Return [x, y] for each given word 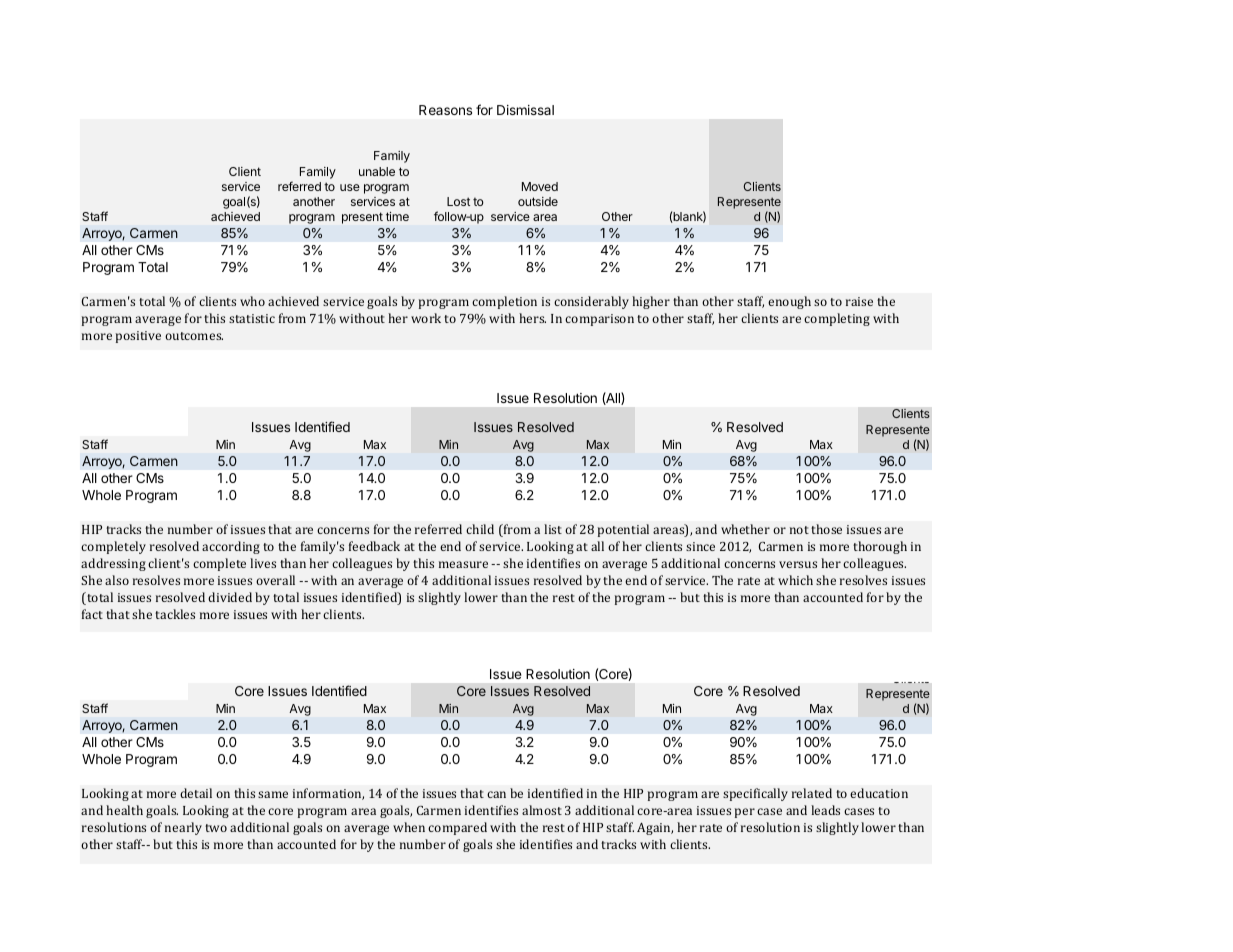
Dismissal [525, 110]
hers [532, 318]
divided [230, 597]
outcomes [194, 336]
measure [463, 564]
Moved [540, 186]
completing [837, 319]
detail [196, 793]
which [795, 580]
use [350, 187]
